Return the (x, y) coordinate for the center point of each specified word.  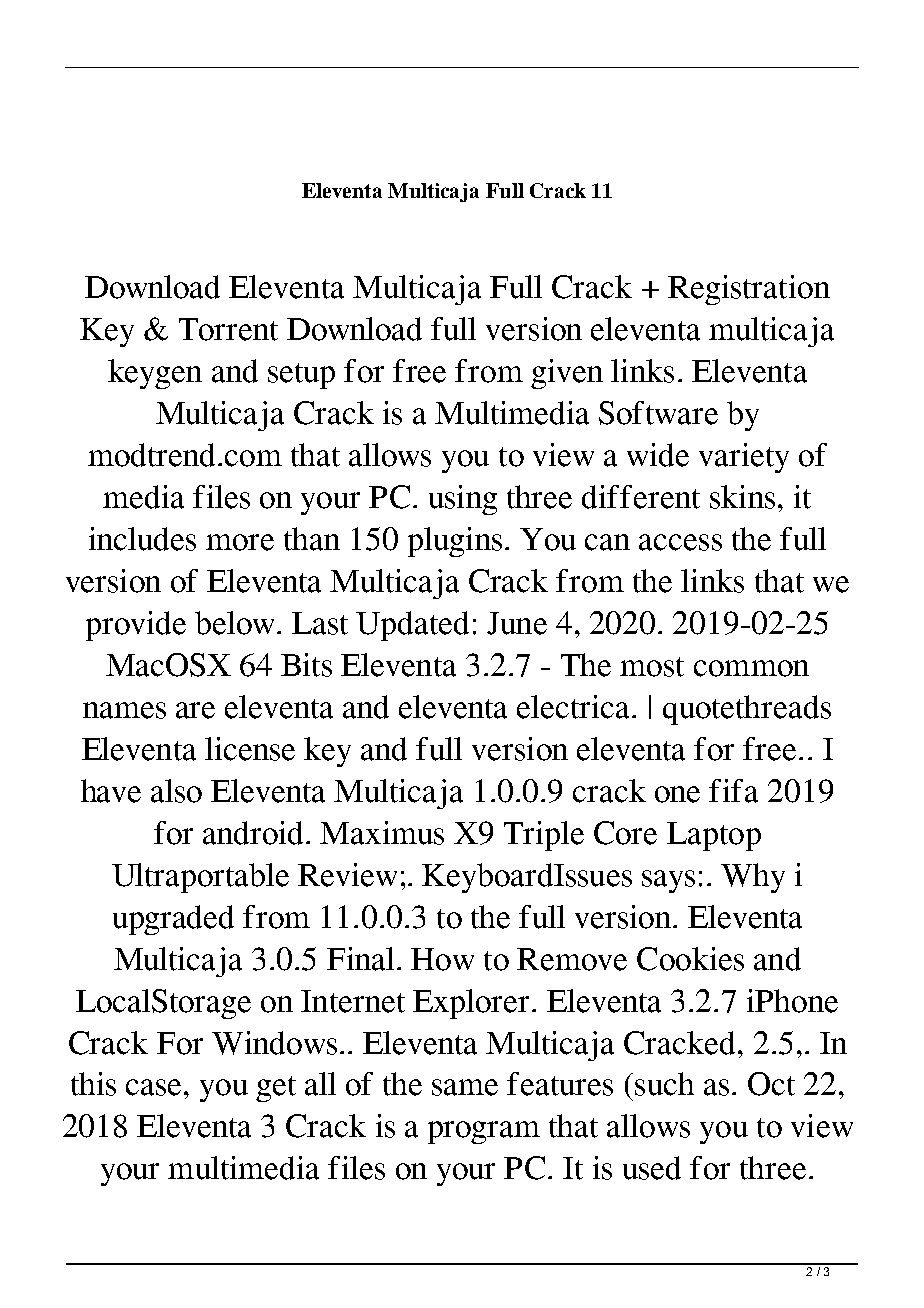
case (153, 1087)
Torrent (228, 329)
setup (301, 376)
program (484, 1132)
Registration (749, 290)
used (652, 1168)
